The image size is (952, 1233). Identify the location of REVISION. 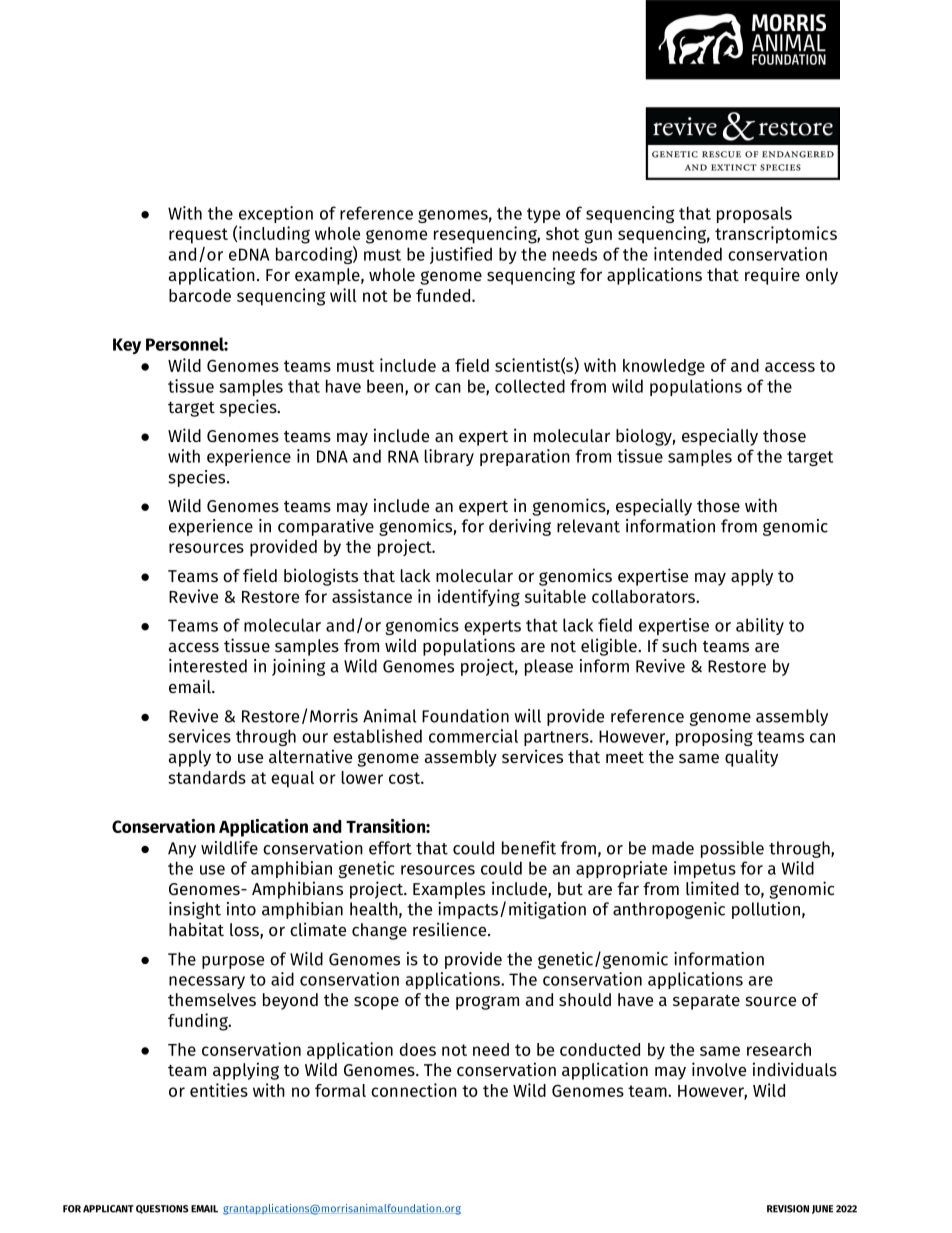
(788, 1209).
